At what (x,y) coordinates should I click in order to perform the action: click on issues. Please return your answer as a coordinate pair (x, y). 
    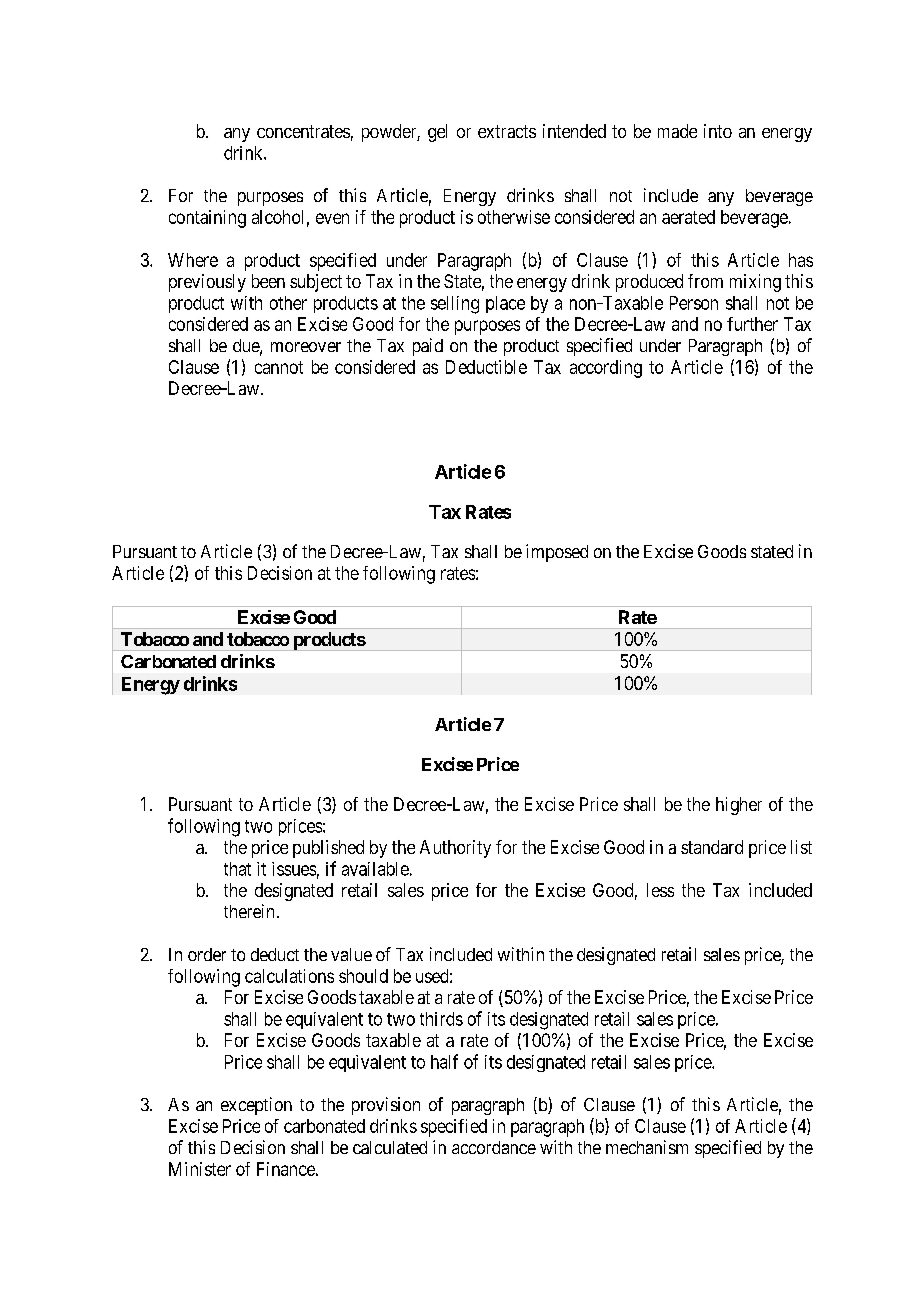
    Looking at the image, I should click on (294, 869).
